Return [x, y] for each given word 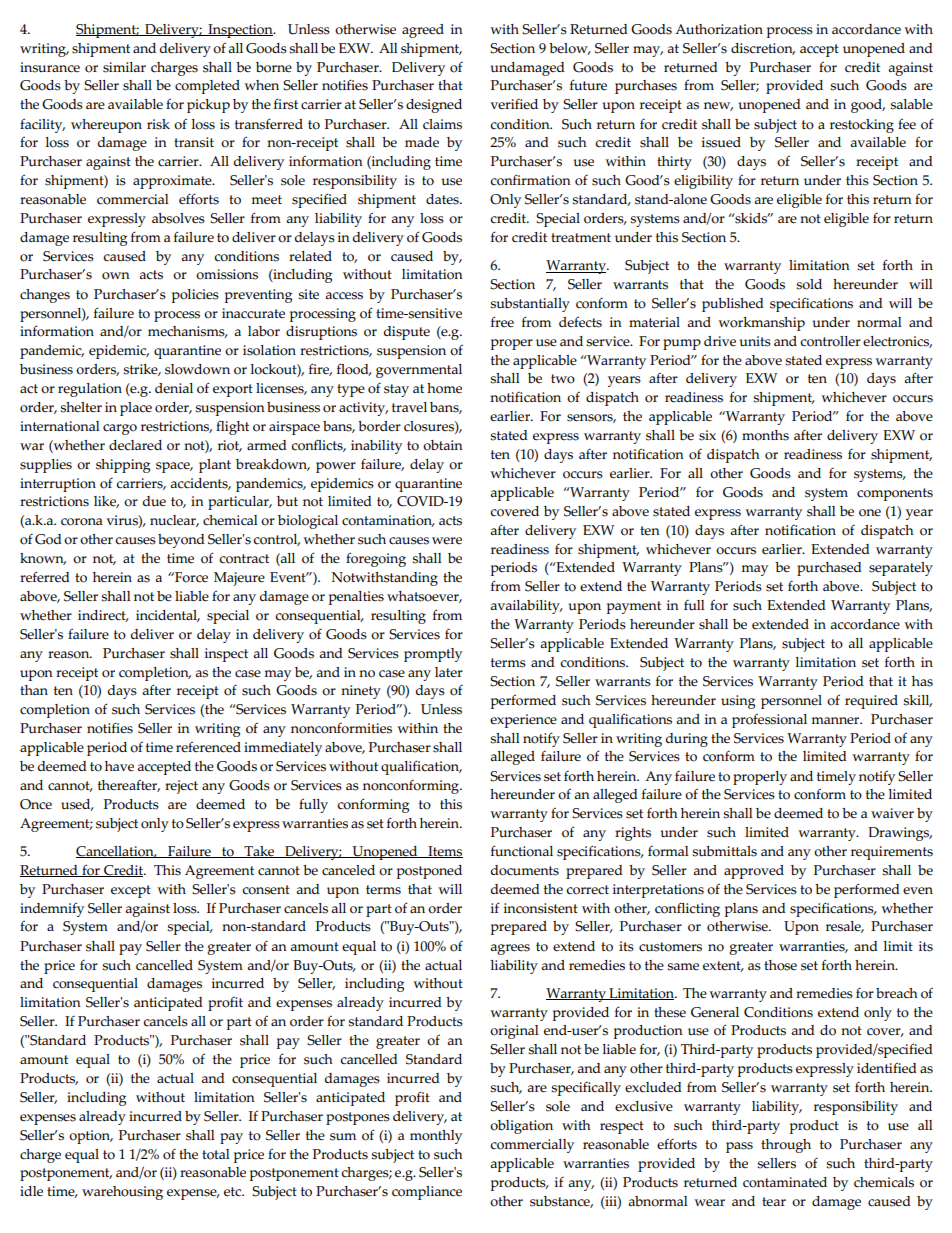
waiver [892, 813]
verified [514, 103]
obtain [443, 445]
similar [124, 67]
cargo [120, 429]
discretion [763, 49]
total [216, 1154]
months [765, 435]
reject [181, 787]
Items [444, 852]
